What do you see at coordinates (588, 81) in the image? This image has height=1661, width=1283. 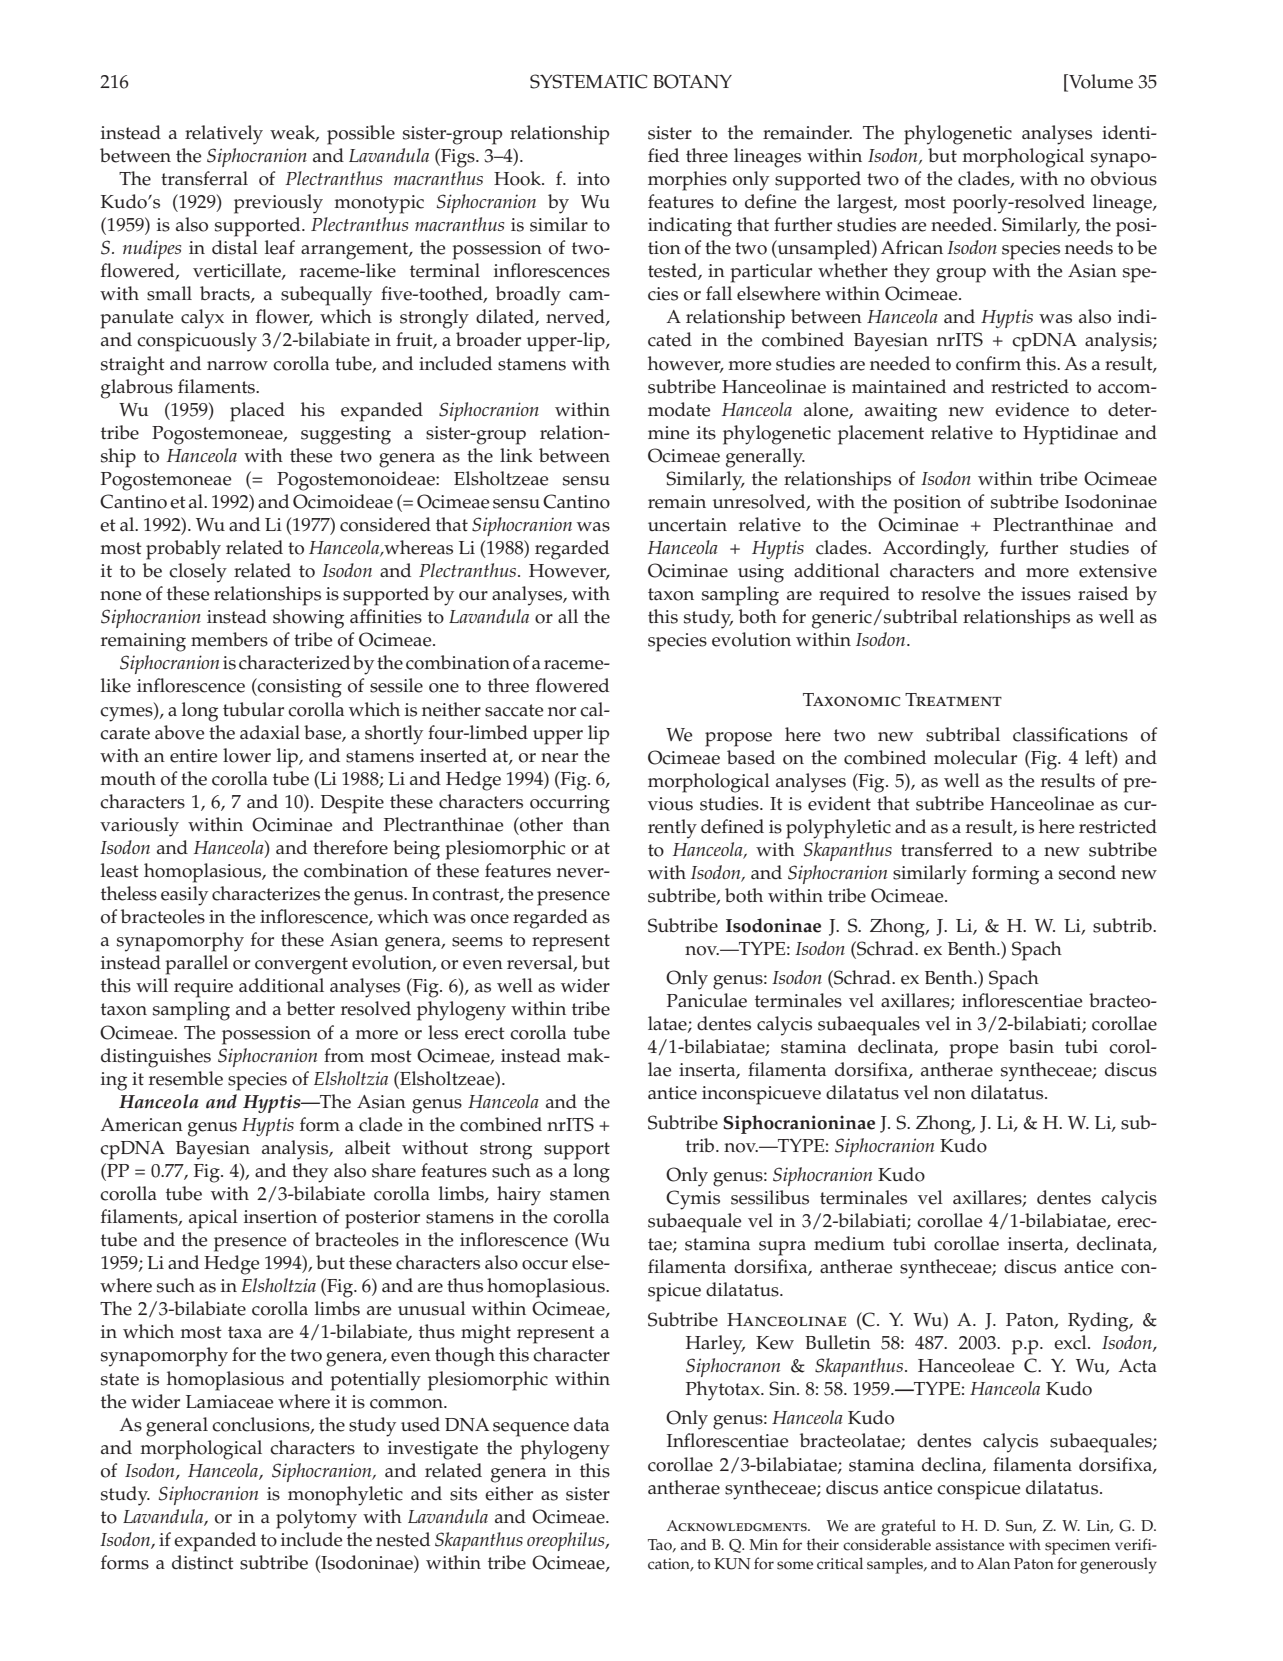 I see `SYSTEMATIC` at bounding box center [588, 81].
